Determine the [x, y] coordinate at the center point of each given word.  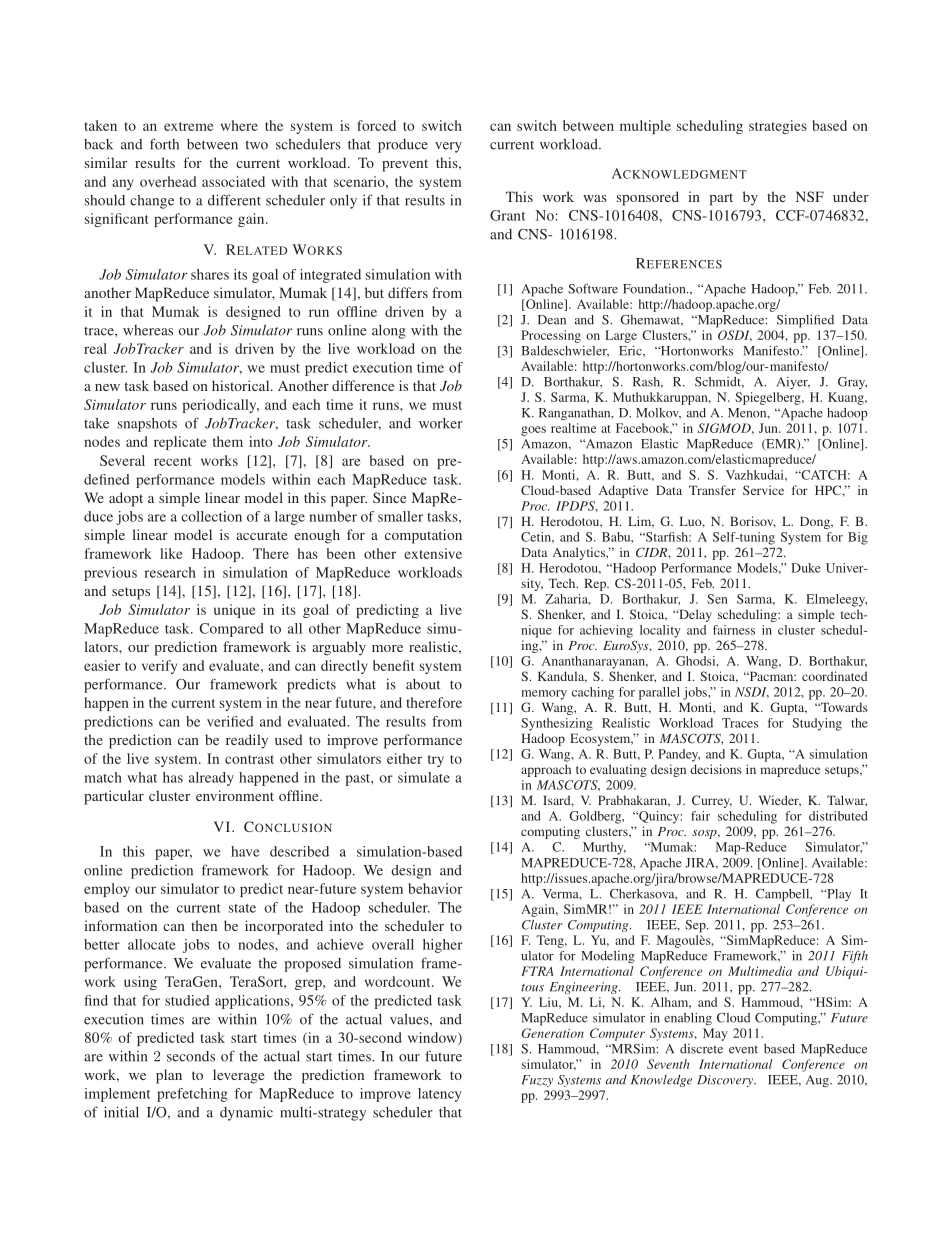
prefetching [192, 1095]
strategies [778, 127]
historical [242, 385]
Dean [552, 320]
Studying [817, 724]
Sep [696, 926]
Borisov [753, 522]
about [423, 684]
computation [423, 536]
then [204, 925]
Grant [507, 215]
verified [230, 721]
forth [164, 144]
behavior [435, 888]
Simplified [805, 321]
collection [211, 516]
